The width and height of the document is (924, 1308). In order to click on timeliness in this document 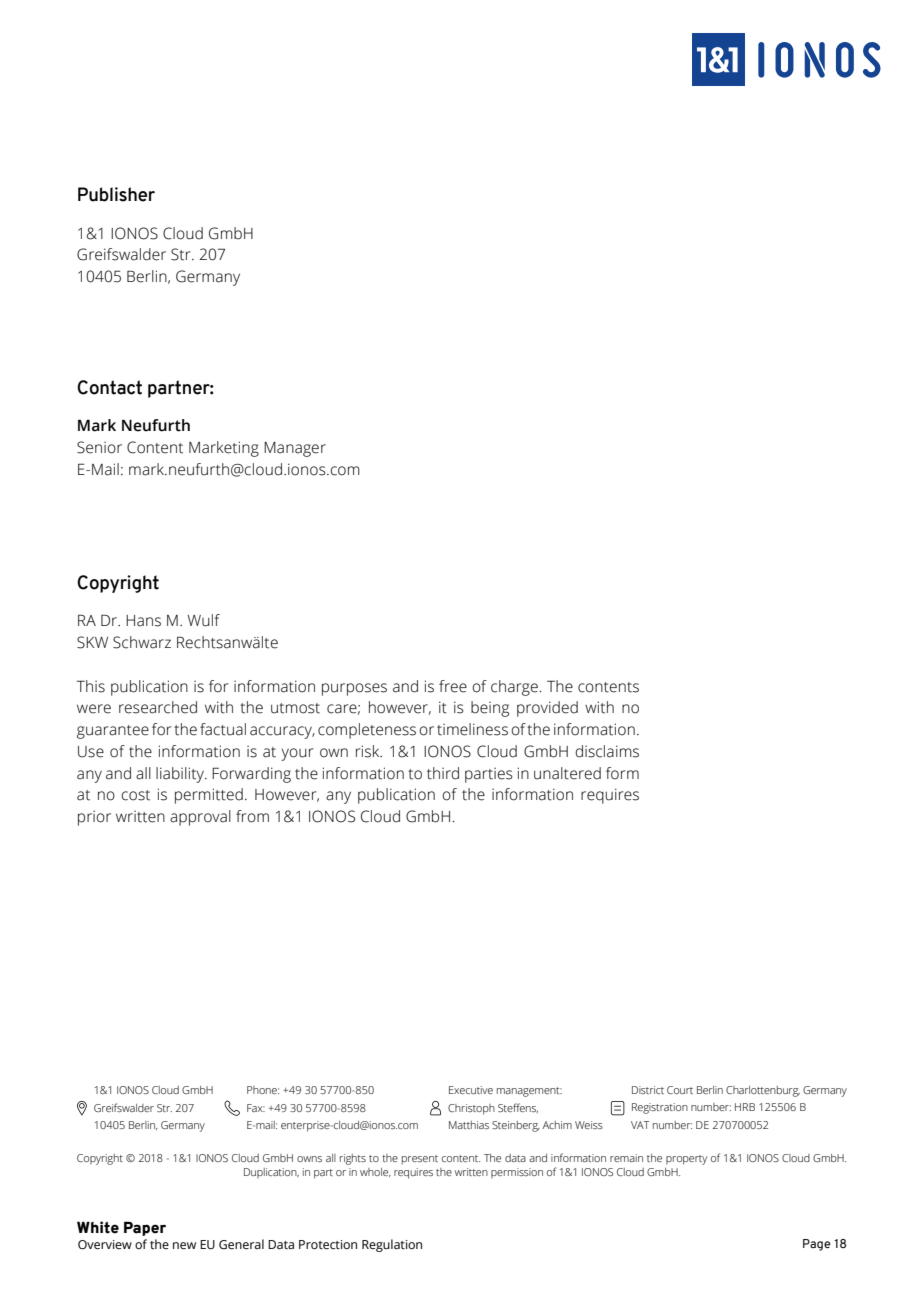, I will do `click(472, 729)`.
